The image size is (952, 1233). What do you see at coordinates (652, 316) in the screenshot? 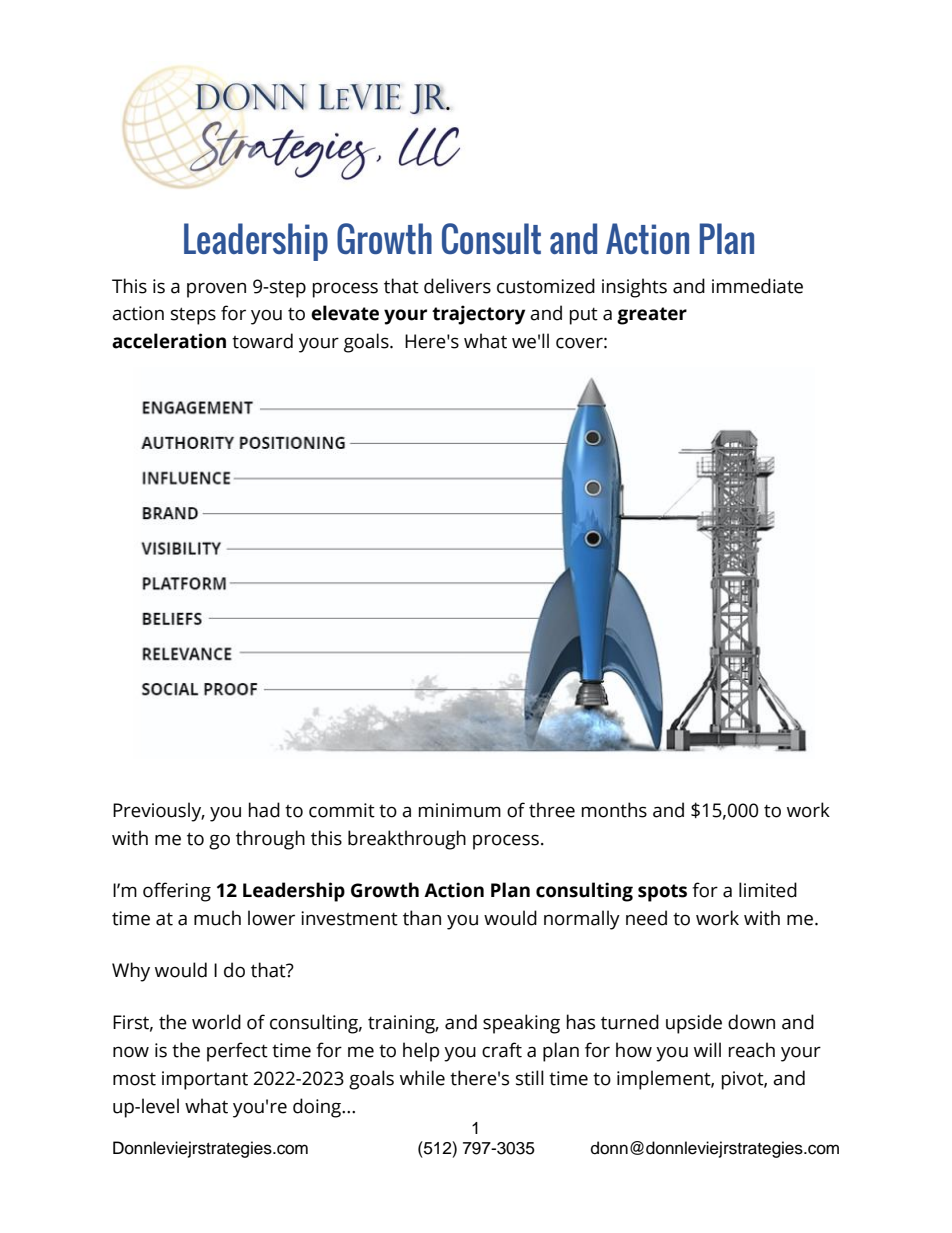
I see `greater` at bounding box center [652, 316].
